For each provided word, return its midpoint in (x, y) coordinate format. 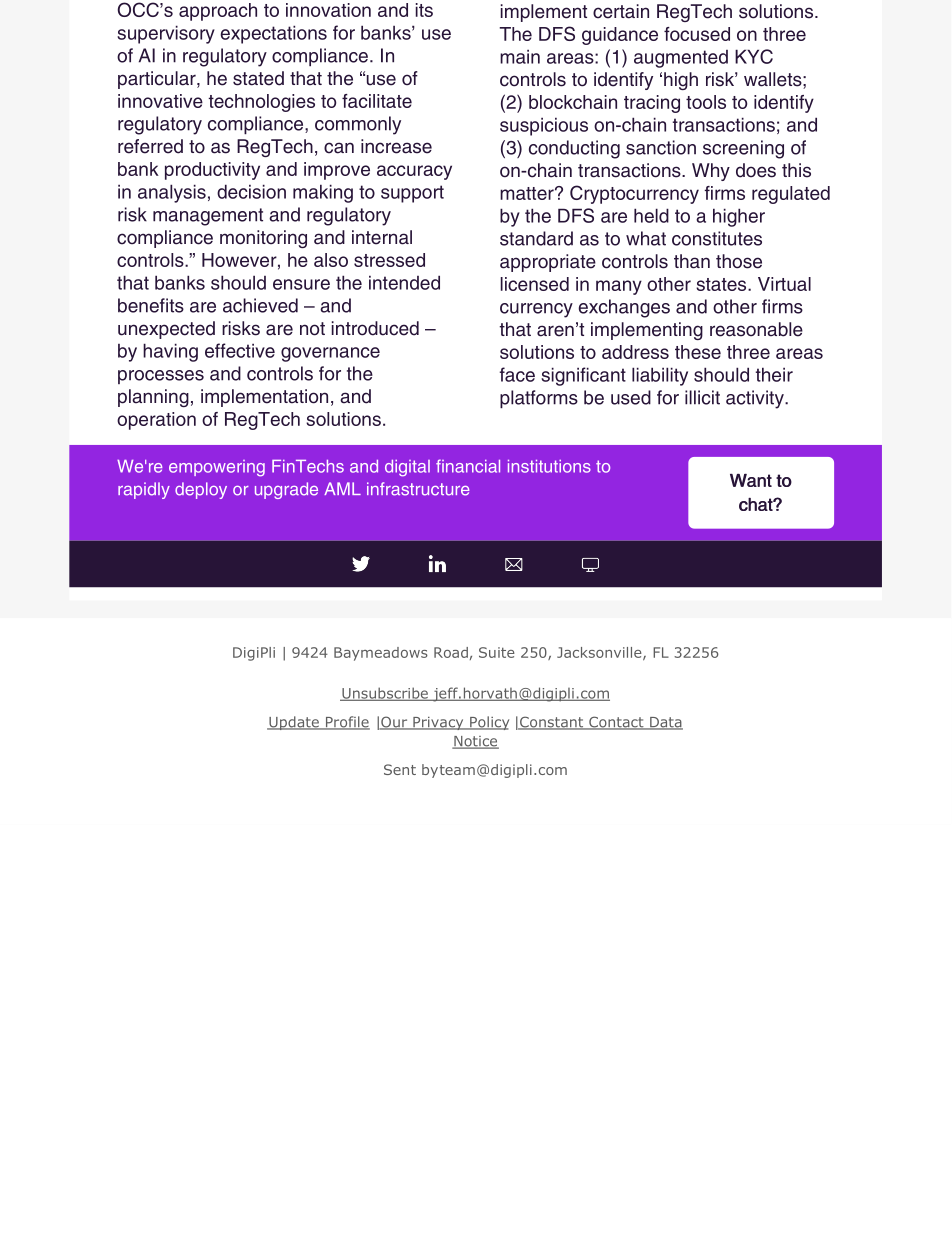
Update (294, 723)
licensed (535, 284)
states (722, 284)
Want (751, 480)
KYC (754, 56)
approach (218, 12)
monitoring (263, 239)
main (520, 56)
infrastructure (418, 489)
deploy (201, 490)
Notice (475, 742)
